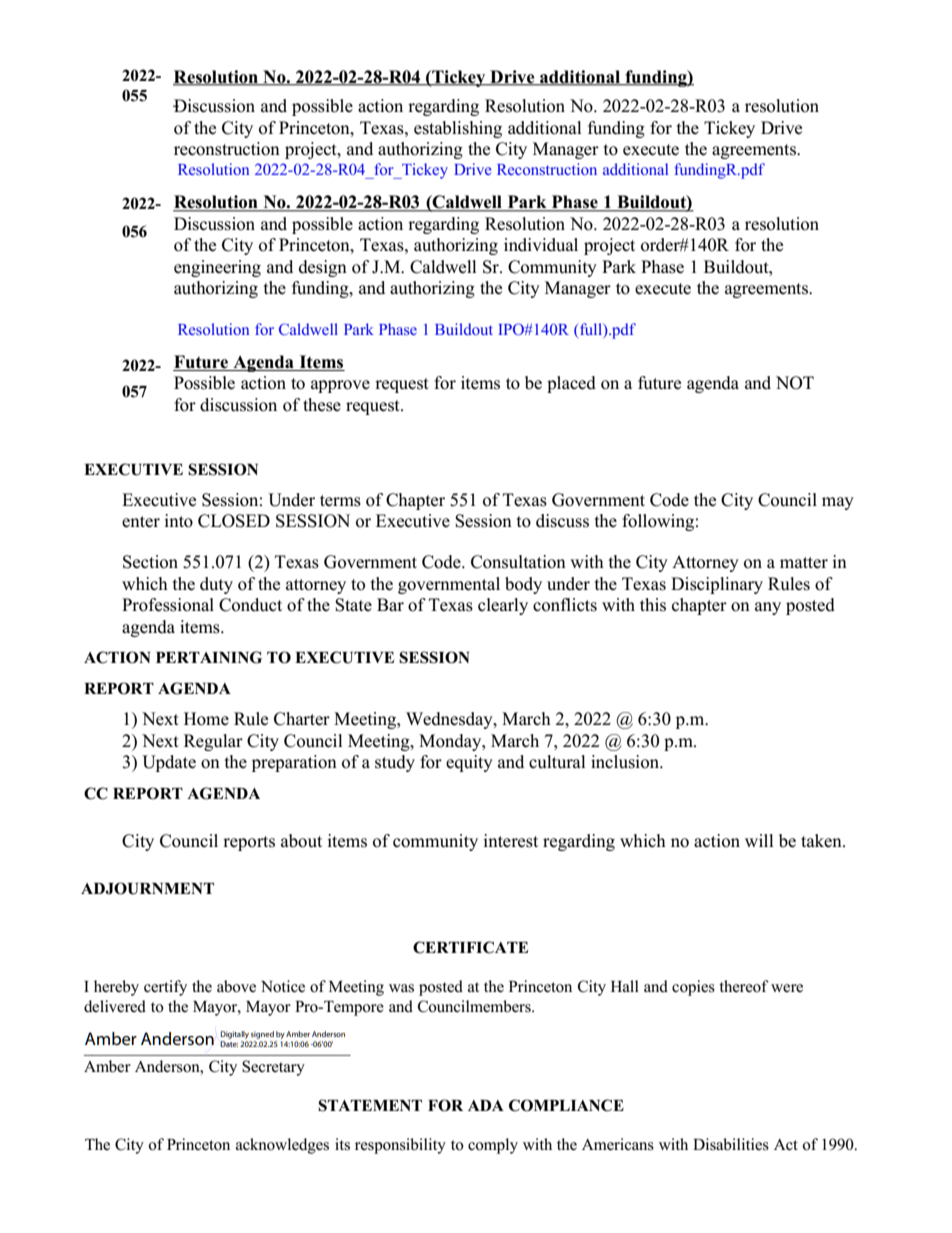 The width and height of the document is (952, 1233). I want to click on acknowledges, so click(282, 1146).
